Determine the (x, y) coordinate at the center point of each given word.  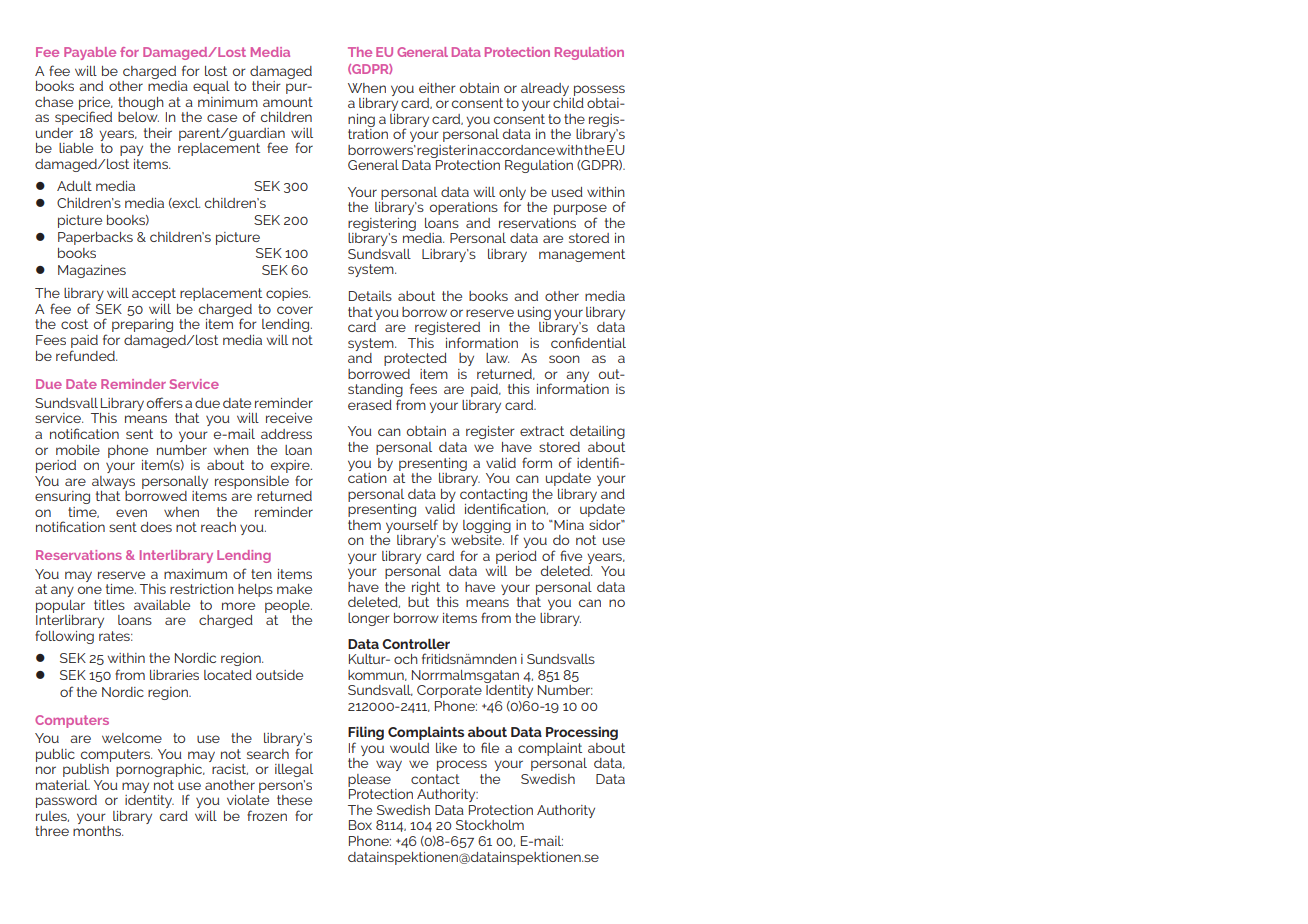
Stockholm (490, 825)
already (545, 89)
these (294, 800)
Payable (90, 53)
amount (288, 102)
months (98, 831)
